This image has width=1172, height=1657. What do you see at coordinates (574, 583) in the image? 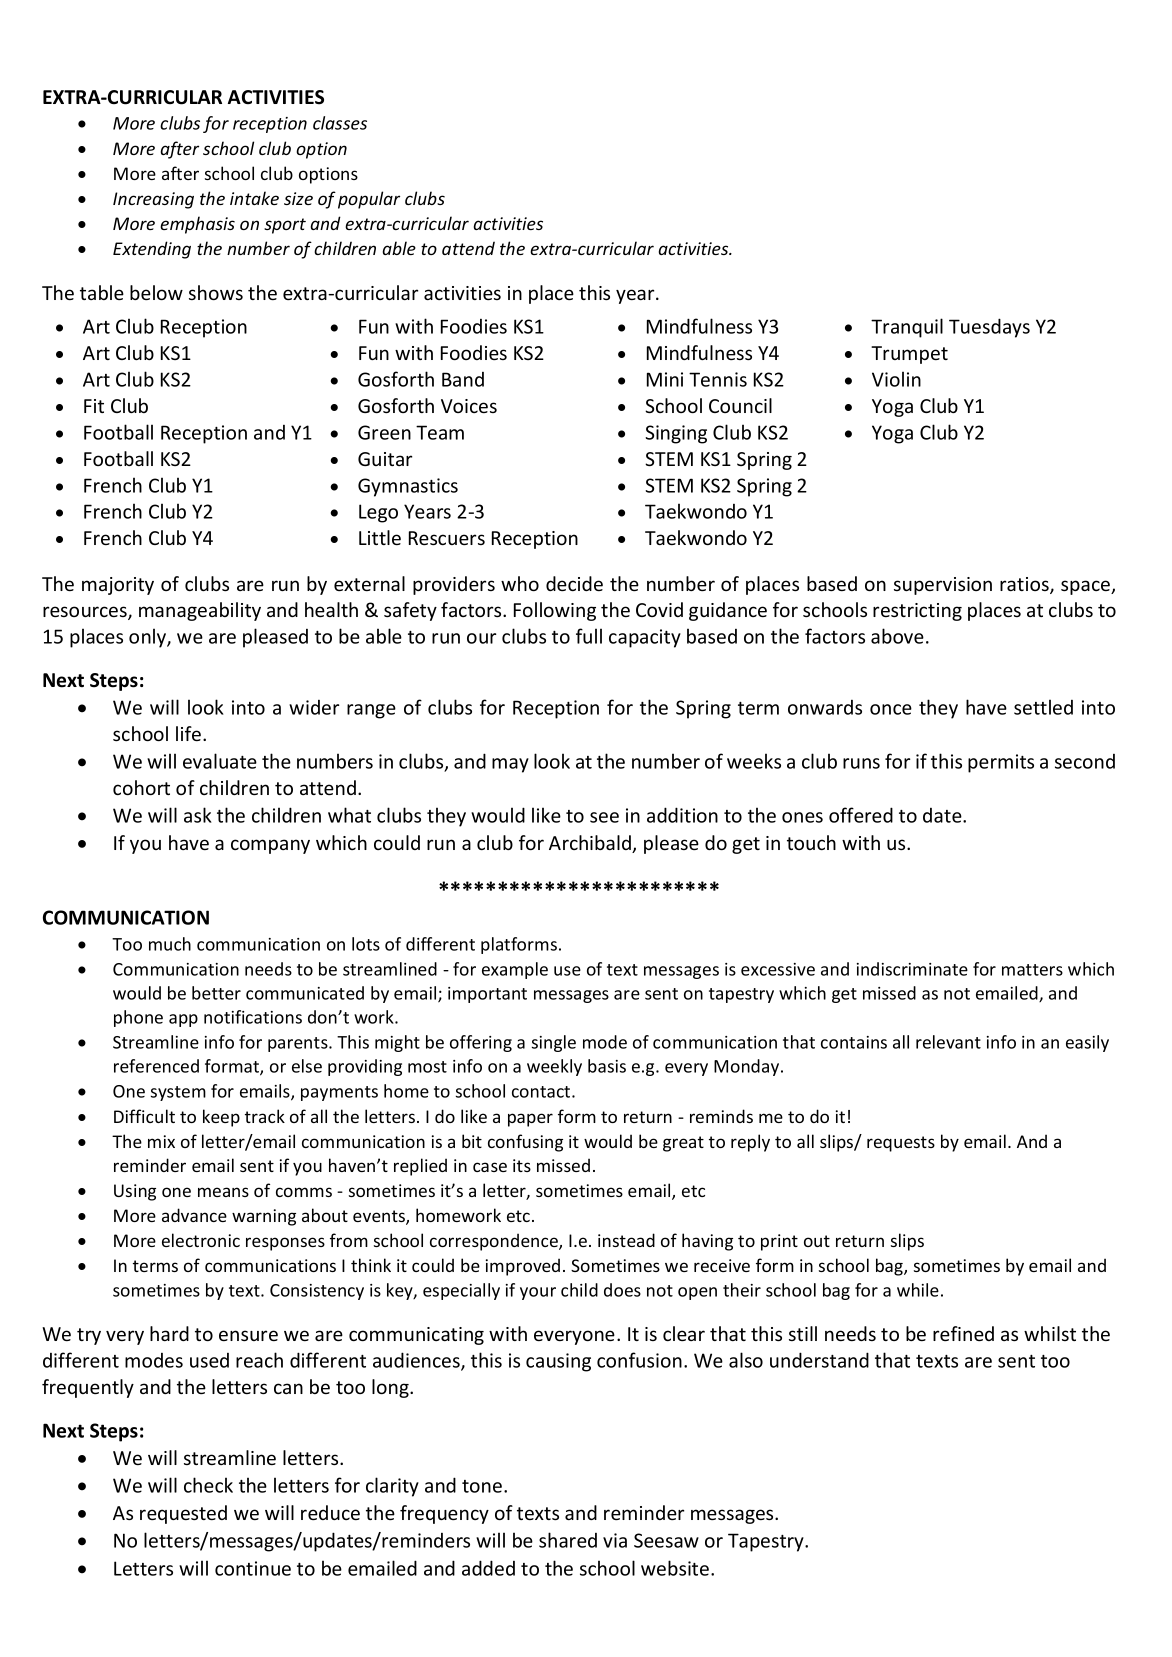
I see `decide` at bounding box center [574, 583].
